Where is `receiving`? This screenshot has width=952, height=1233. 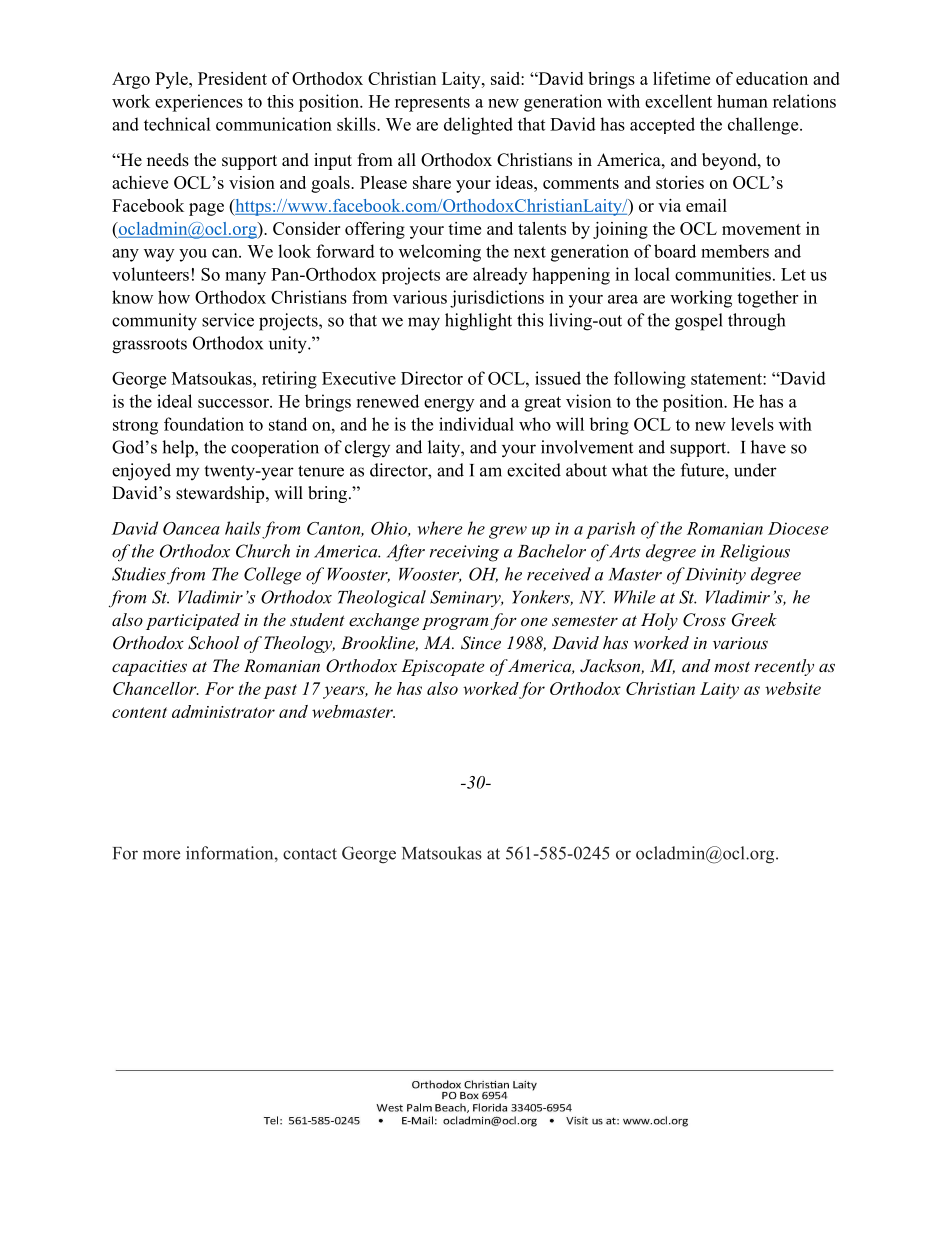
receiving is located at coordinates (464, 553).
